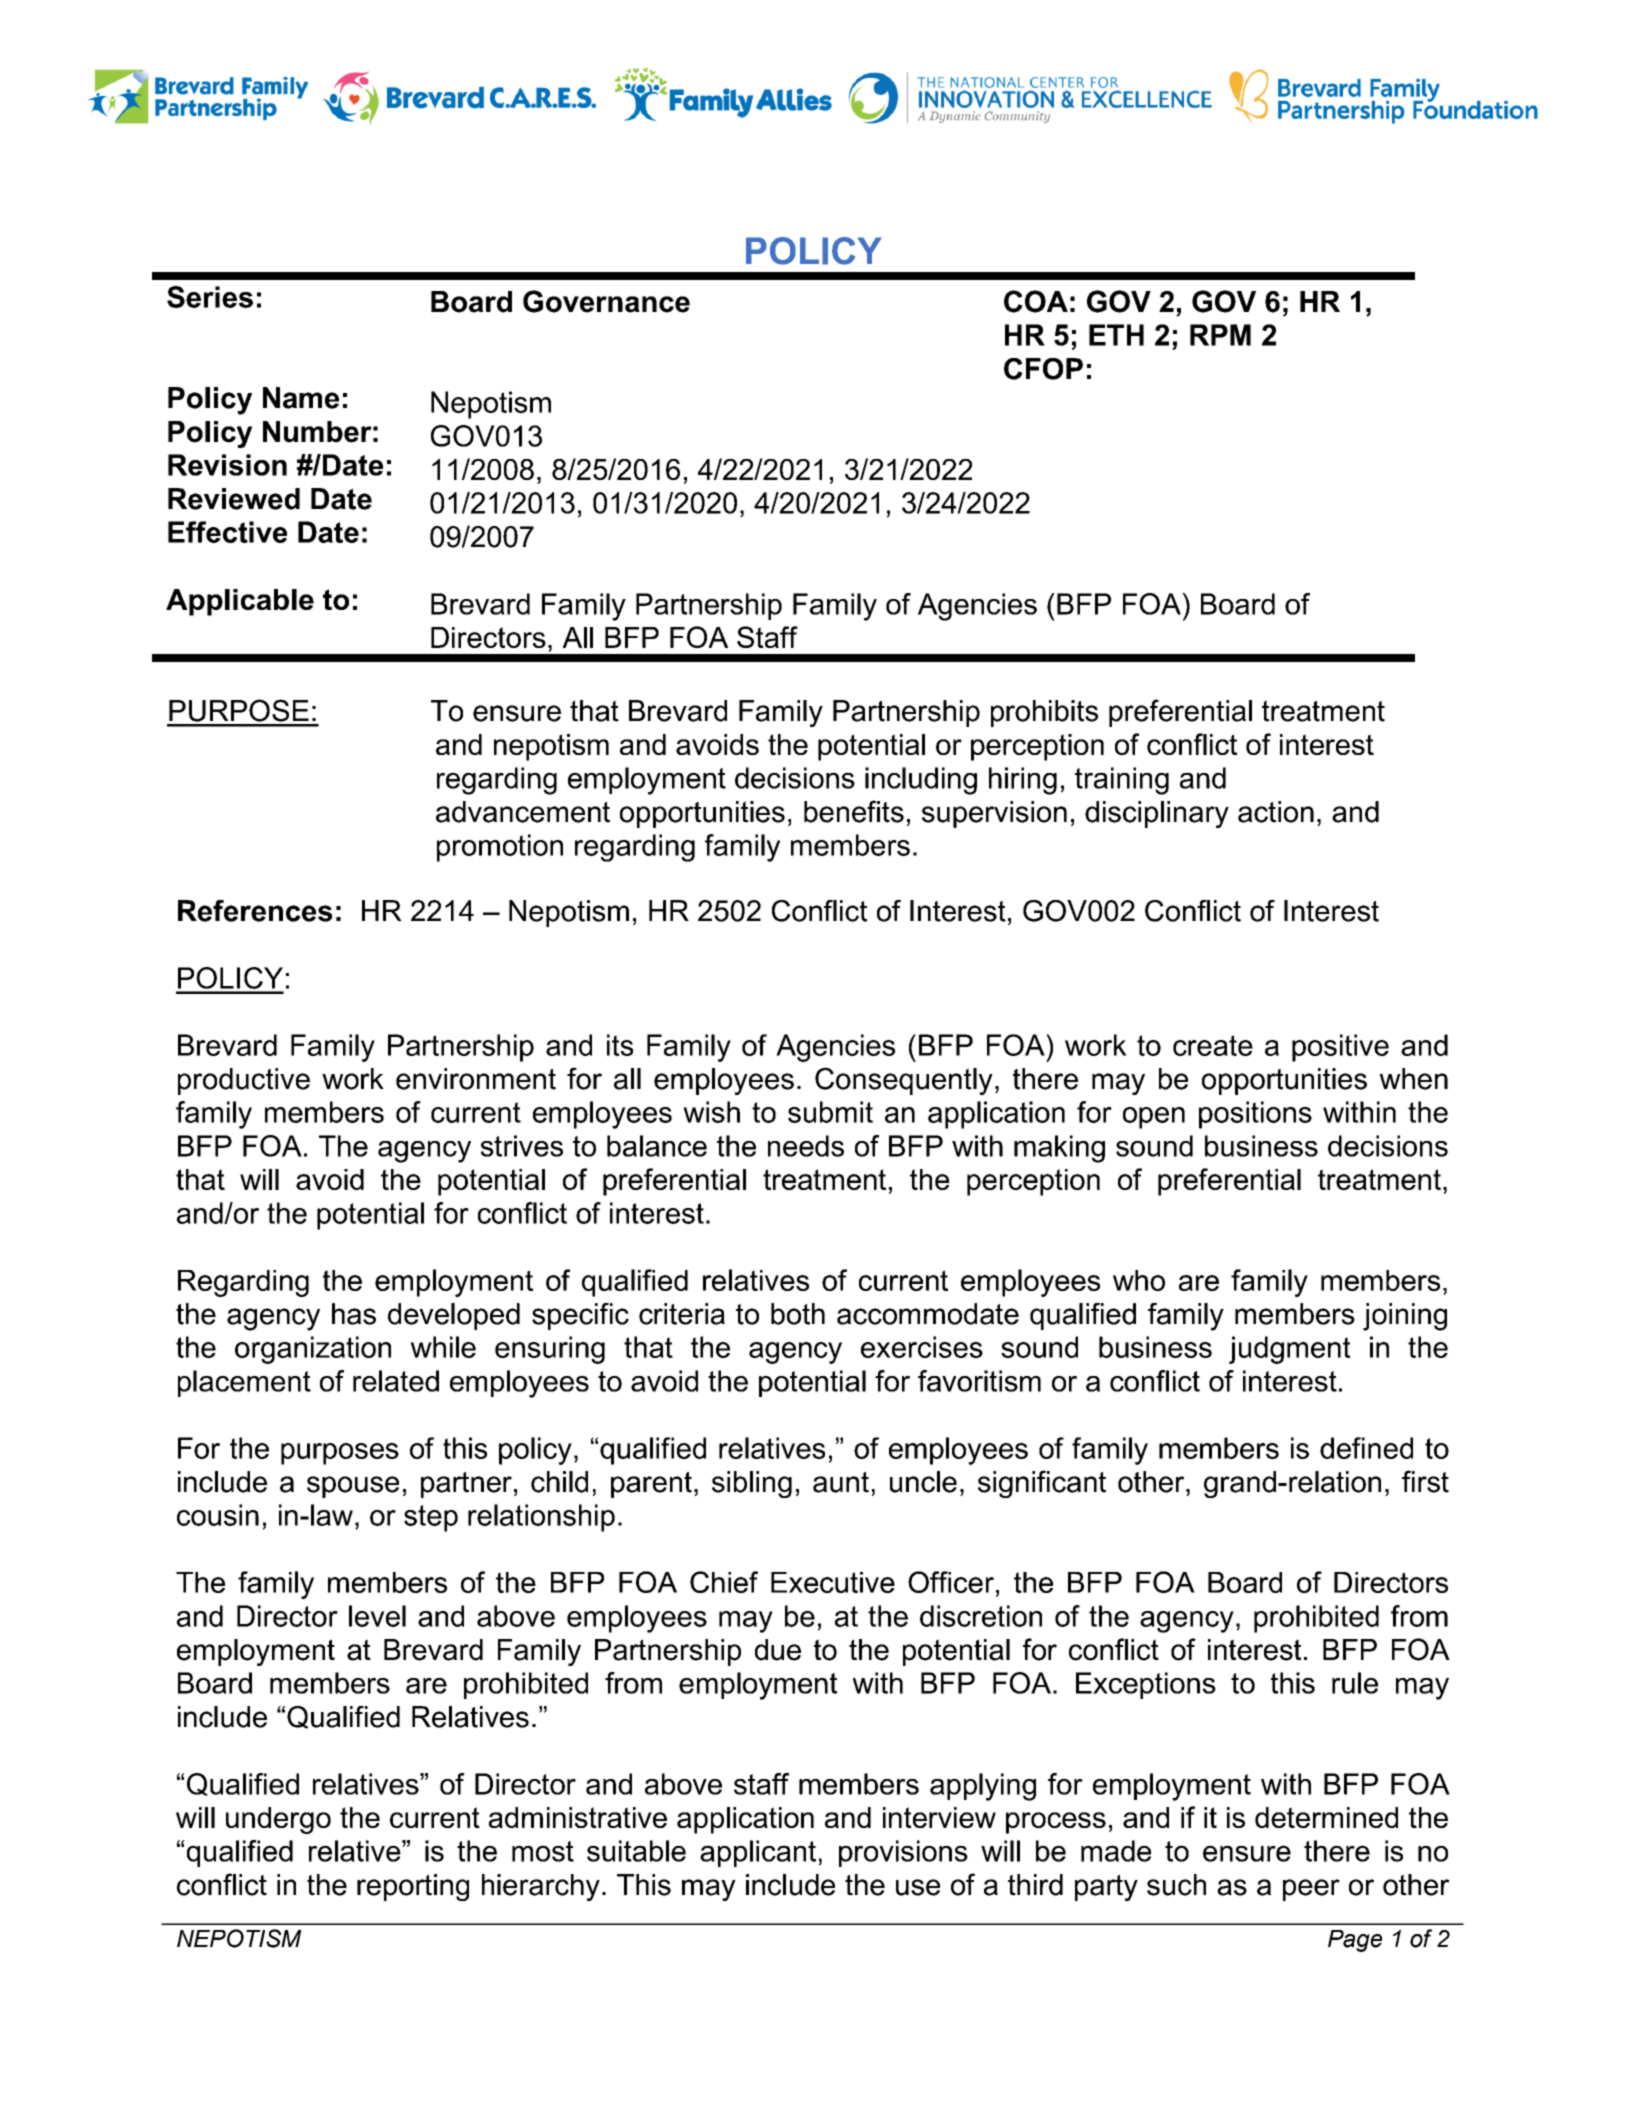 The width and height of the screenshot is (1625, 2103). Describe the element at coordinates (413, 1887) in the screenshot. I see `reporting` at that location.
